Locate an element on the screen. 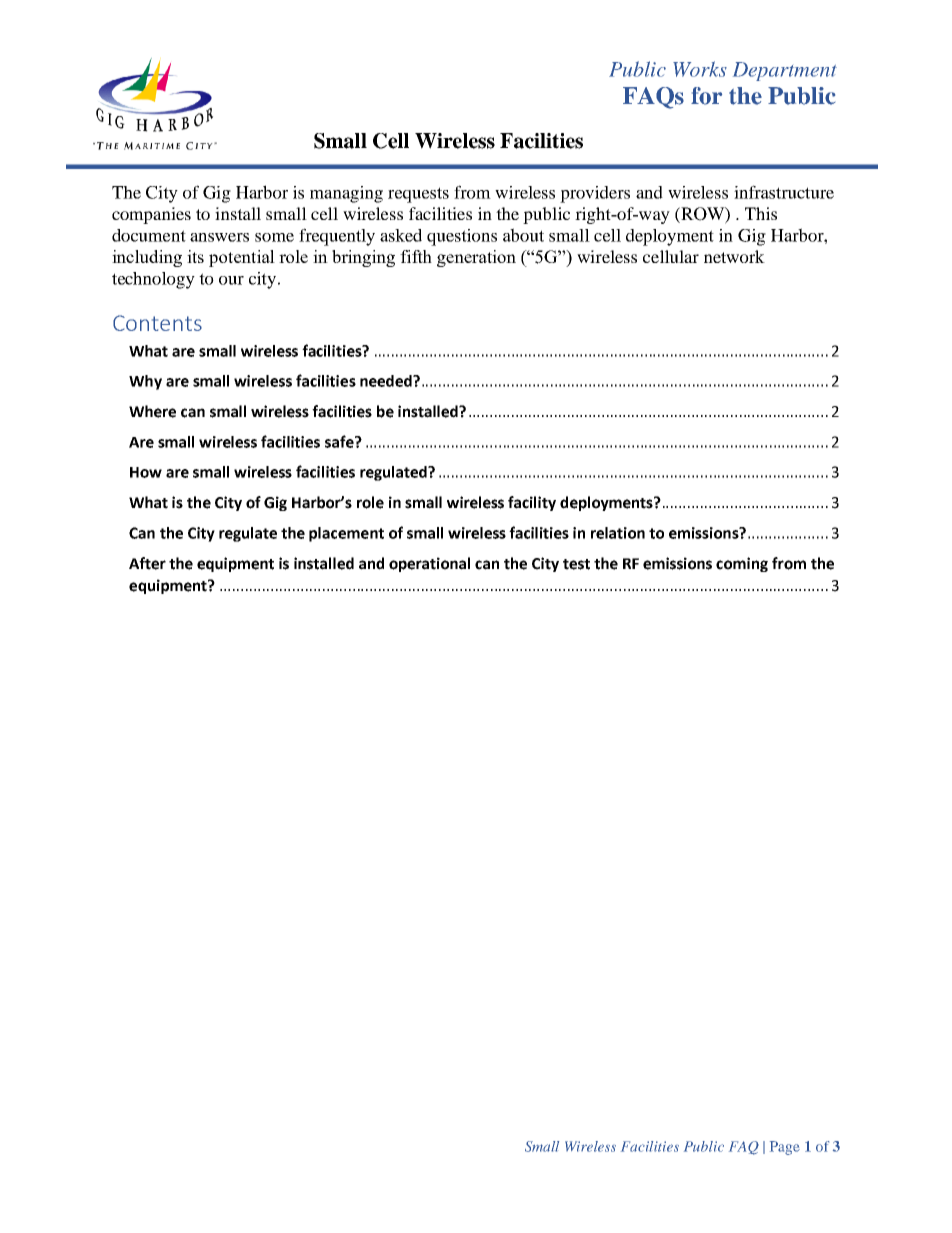 The width and height of the screenshot is (952, 1233). companies is located at coordinates (151, 215).
